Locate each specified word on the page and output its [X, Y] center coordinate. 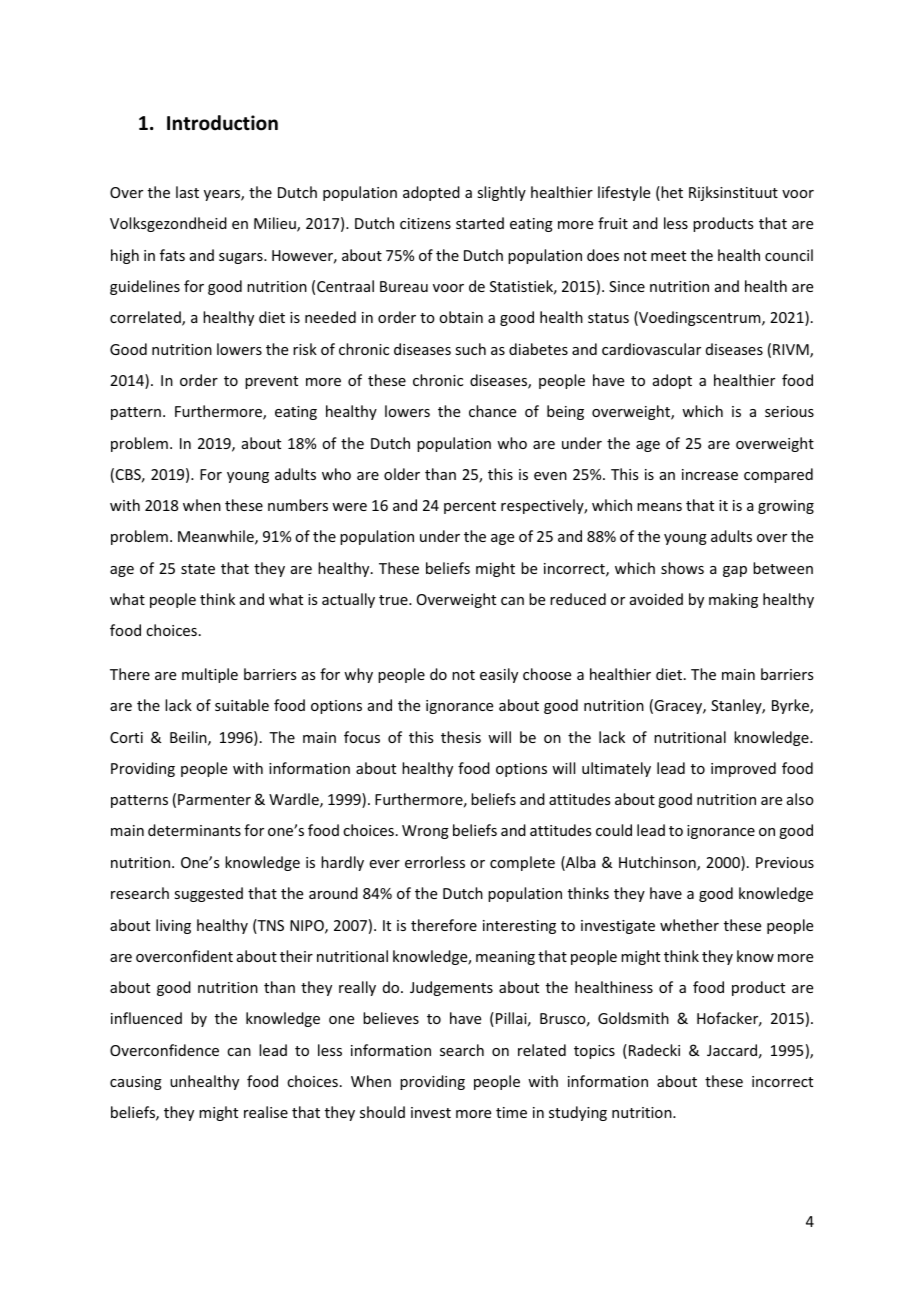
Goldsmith [633, 1018]
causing [136, 1083]
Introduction [222, 123]
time [511, 1112]
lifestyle [624, 193]
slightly [501, 193]
